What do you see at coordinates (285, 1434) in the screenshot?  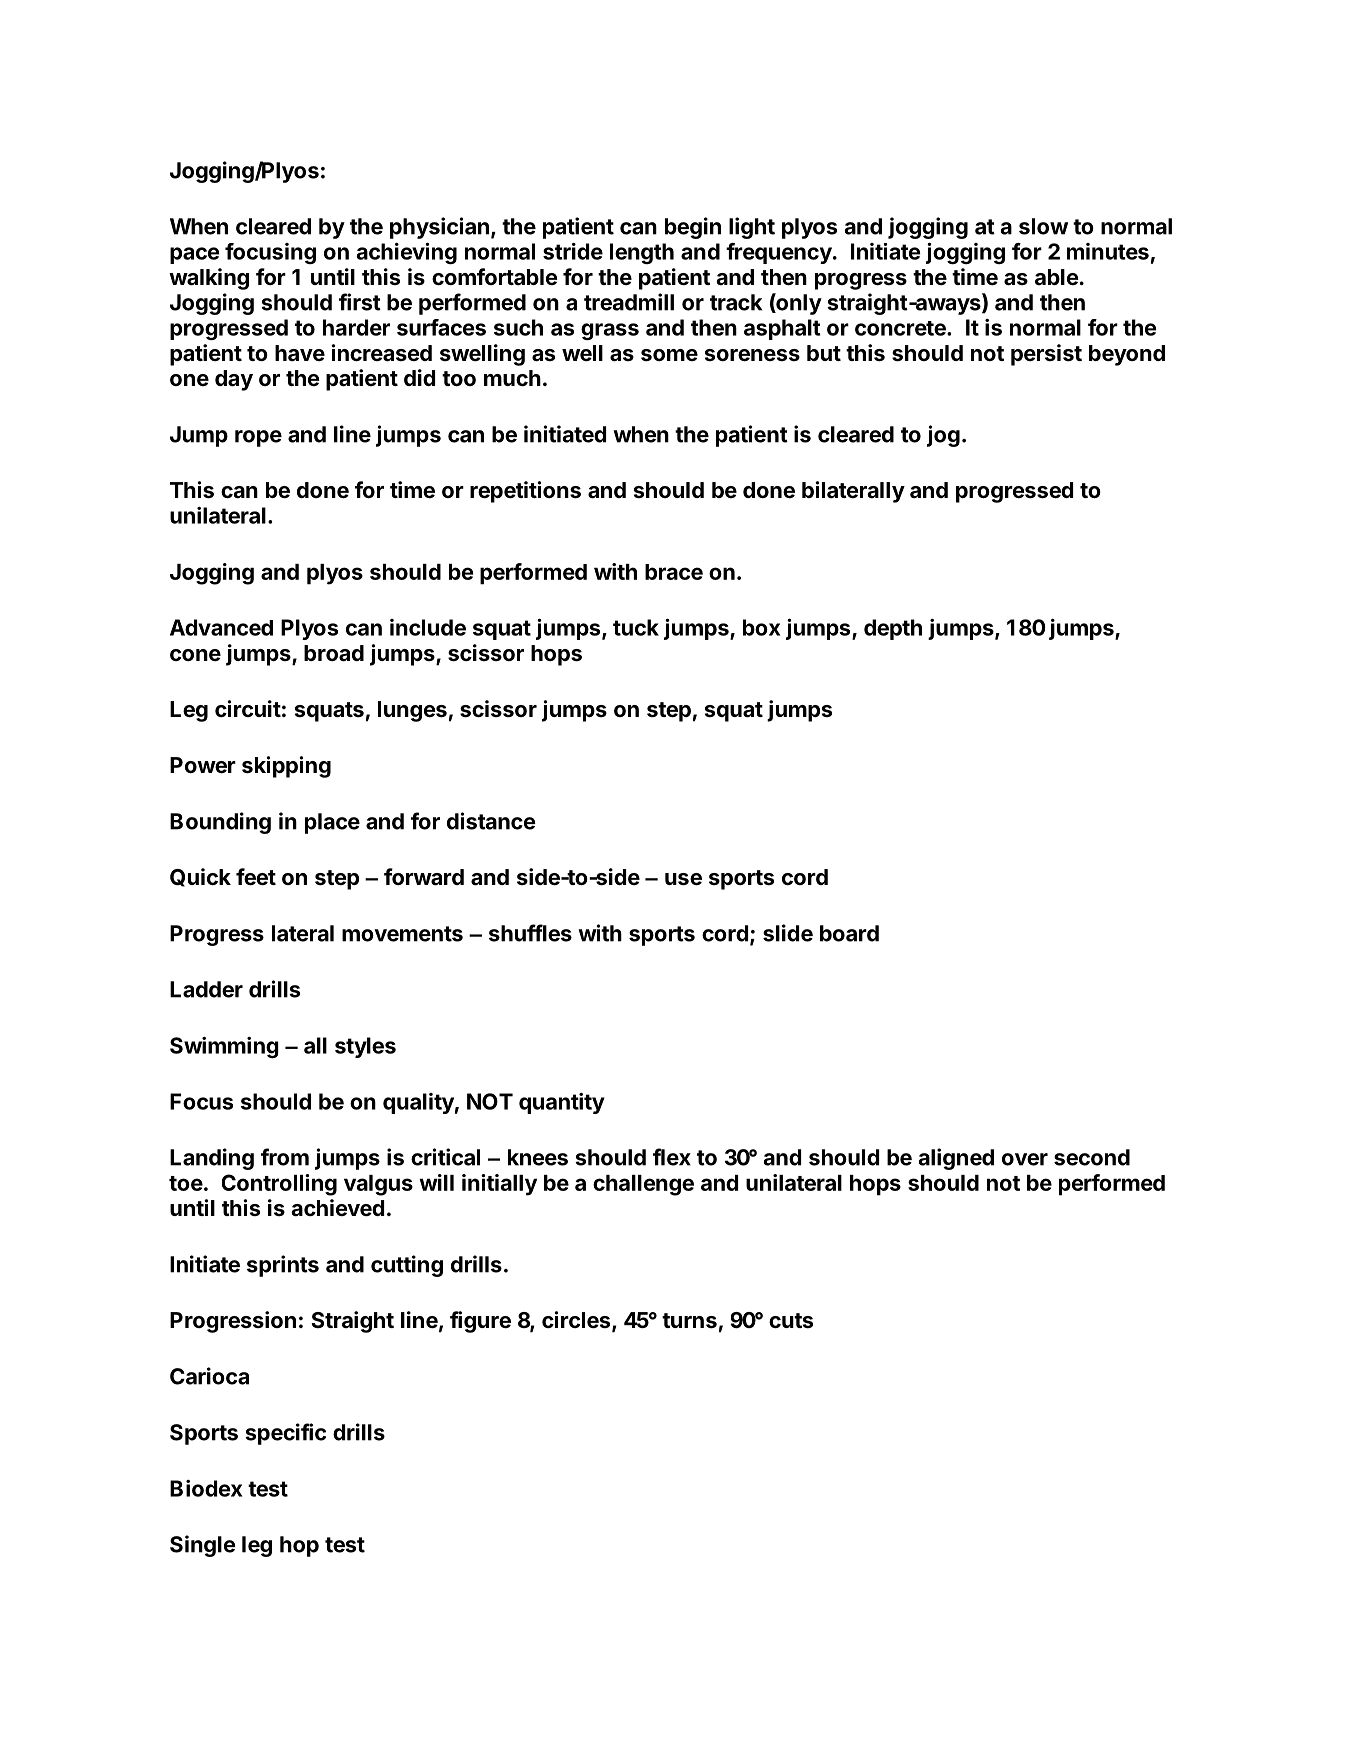 I see `specific` at bounding box center [285, 1434].
